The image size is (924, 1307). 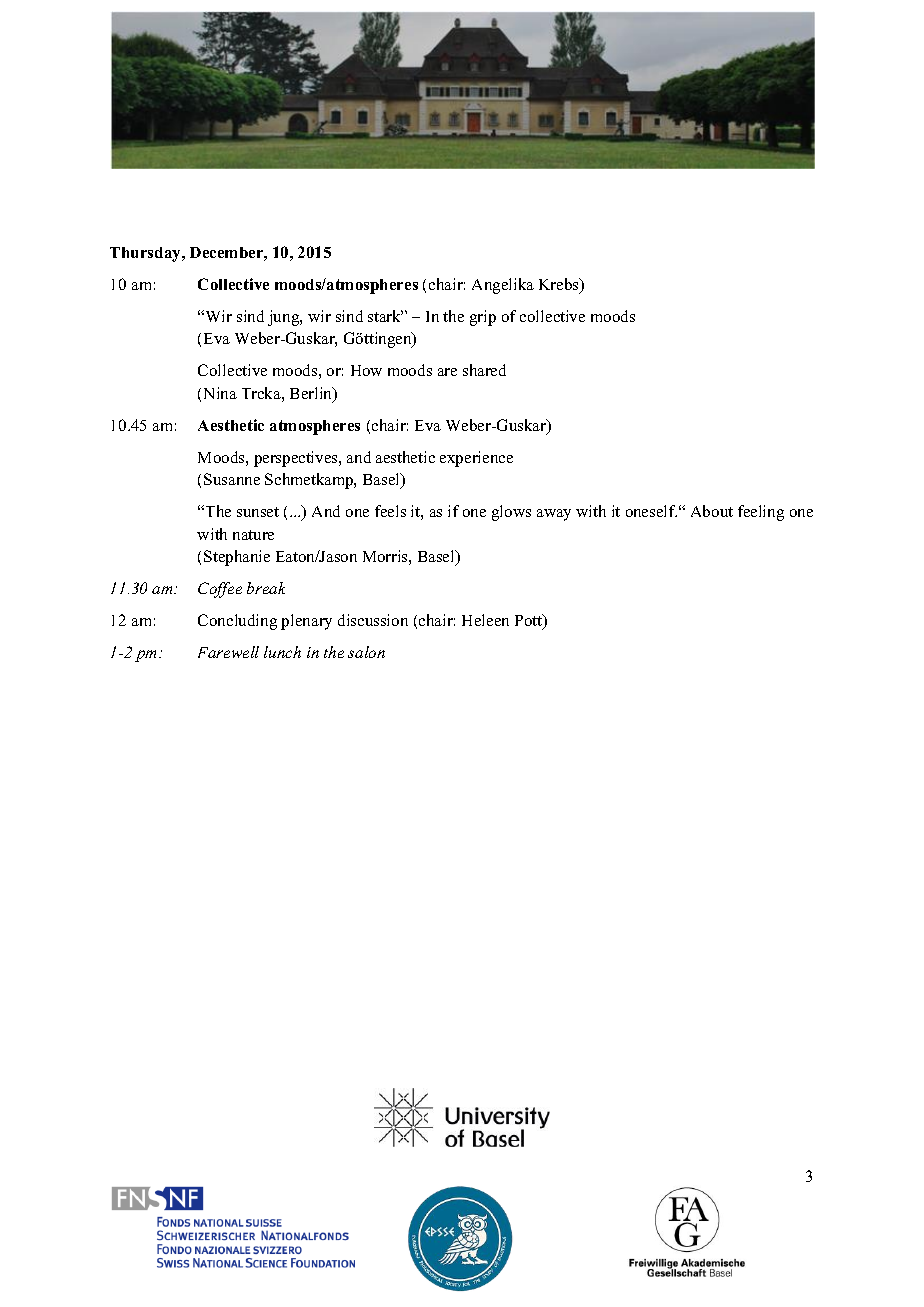 I want to click on oneself, so click(x=651, y=511).
